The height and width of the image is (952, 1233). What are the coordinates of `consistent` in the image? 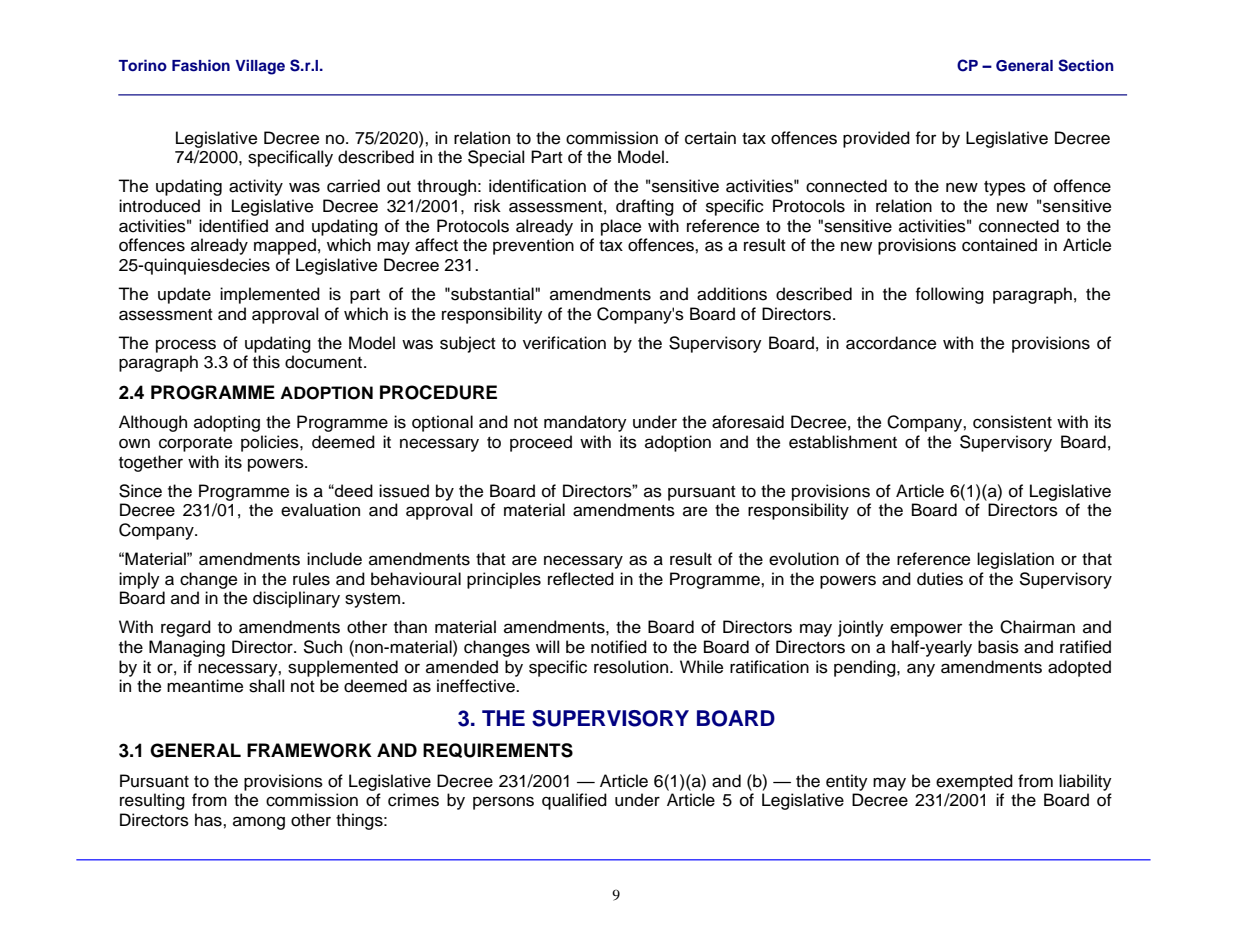 It's located at (1012, 422).
